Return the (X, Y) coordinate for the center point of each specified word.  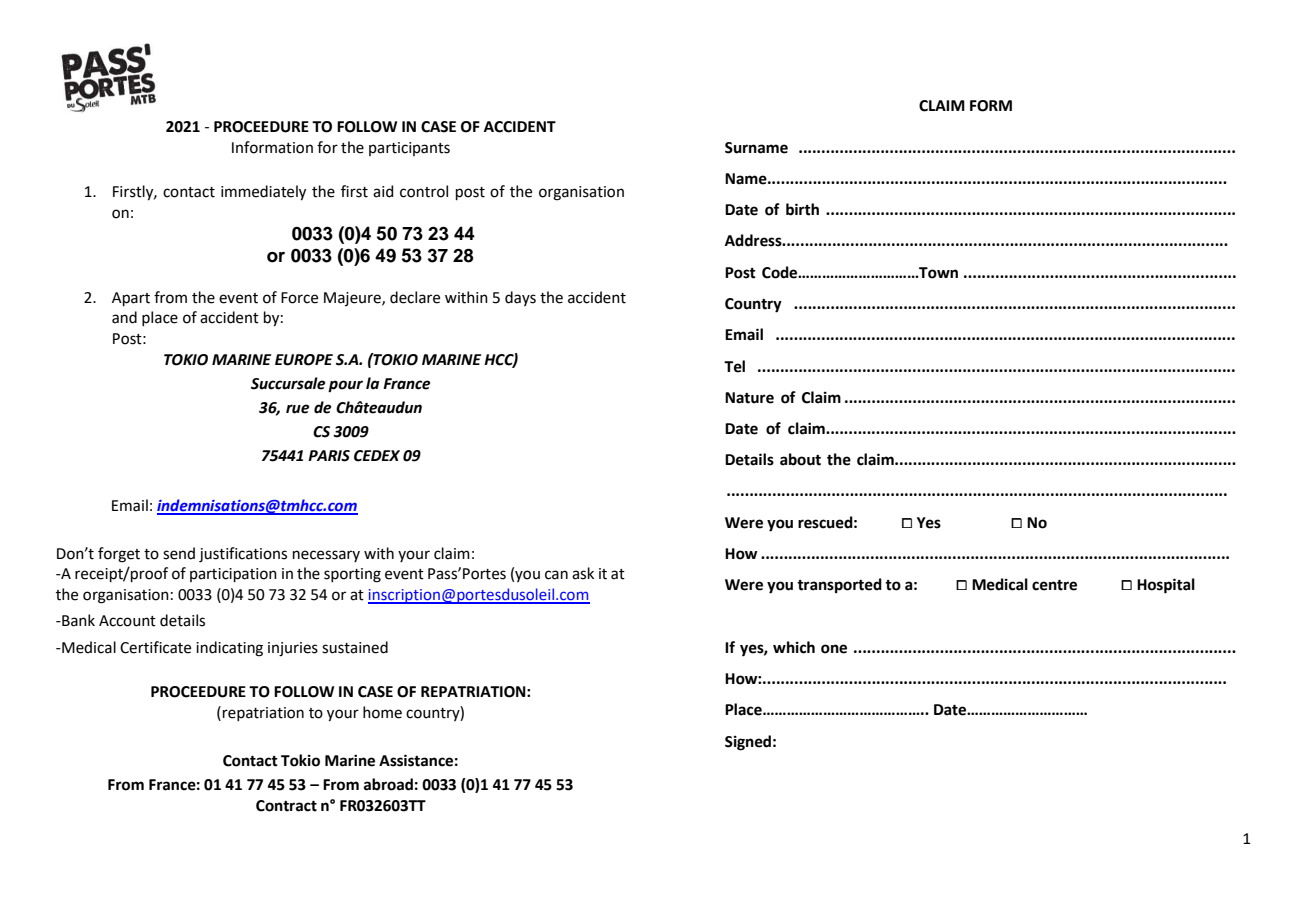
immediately (263, 193)
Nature (749, 398)
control (424, 191)
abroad (388, 784)
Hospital (1166, 586)
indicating (229, 649)
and (124, 317)
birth (802, 209)
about (800, 459)
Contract (286, 806)
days (520, 298)
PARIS (329, 456)
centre (1054, 585)
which (794, 647)
